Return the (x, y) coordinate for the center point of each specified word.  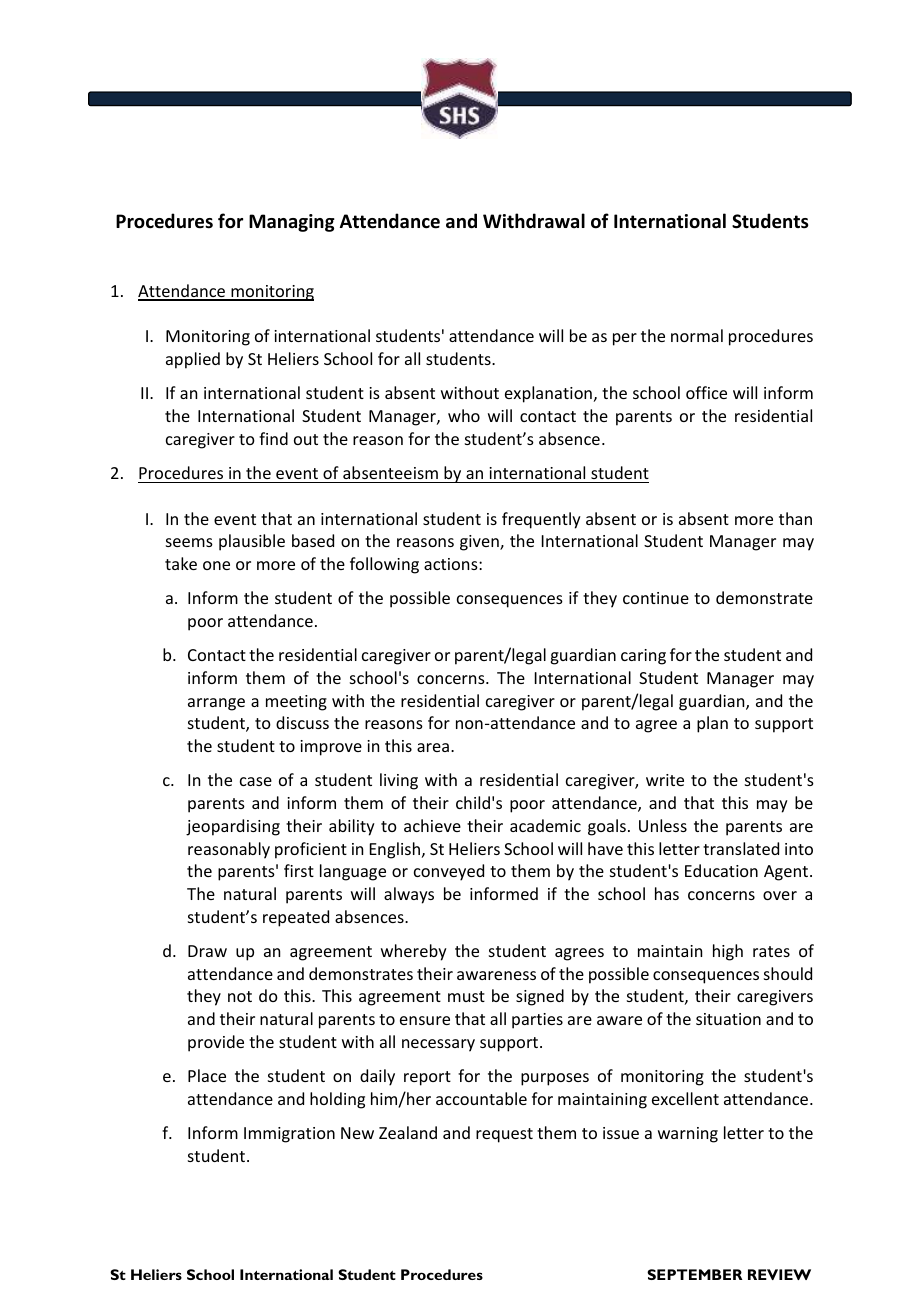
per (625, 339)
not (240, 996)
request (504, 1135)
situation (728, 1019)
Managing (292, 223)
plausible (252, 542)
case (256, 781)
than (795, 518)
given (480, 543)
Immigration (289, 1135)
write (665, 780)
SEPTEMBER (695, 1274)
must (466, 996)
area (433, 747)
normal (697, 335)
